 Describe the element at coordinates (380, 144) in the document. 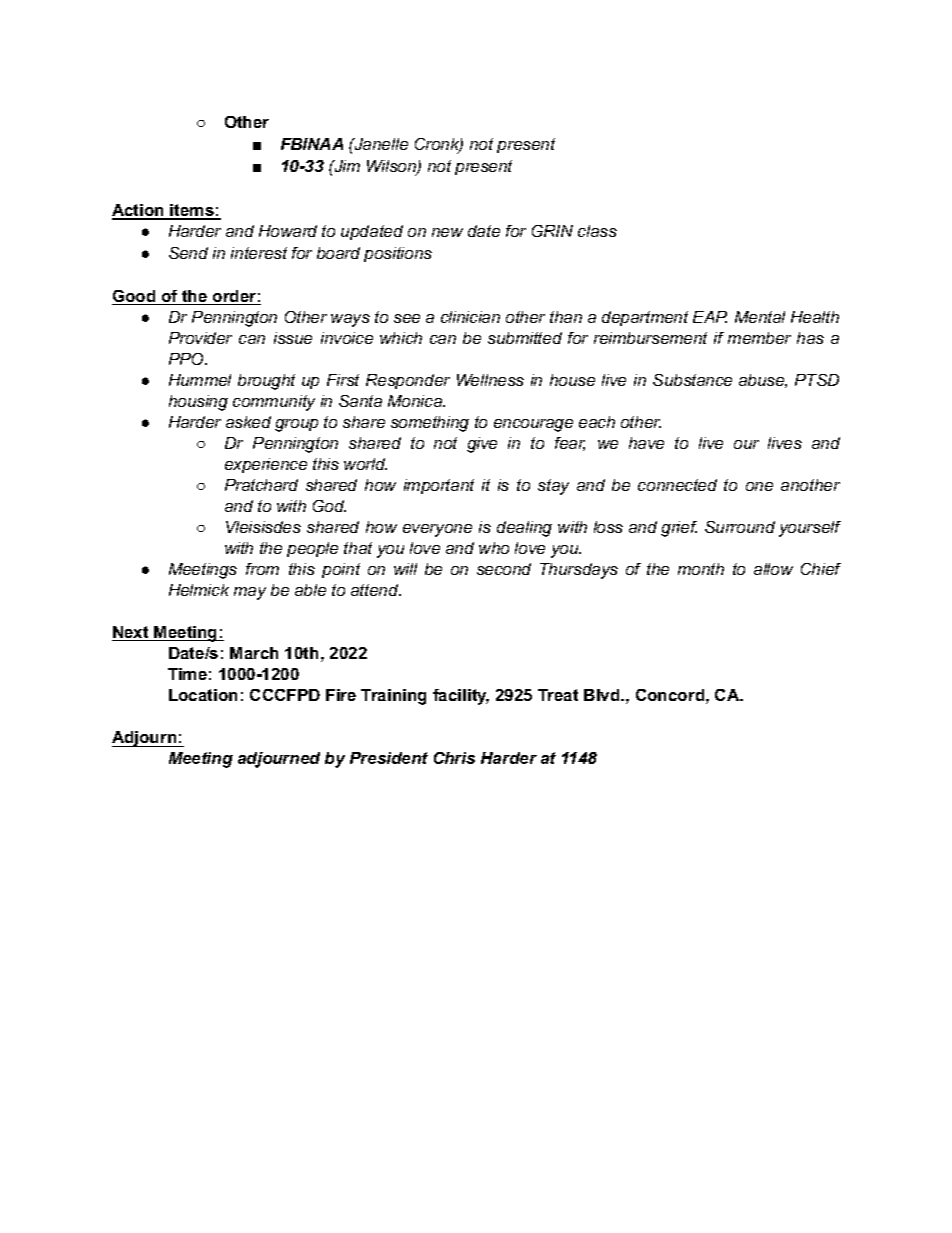

I see `Janelle` at that location.
